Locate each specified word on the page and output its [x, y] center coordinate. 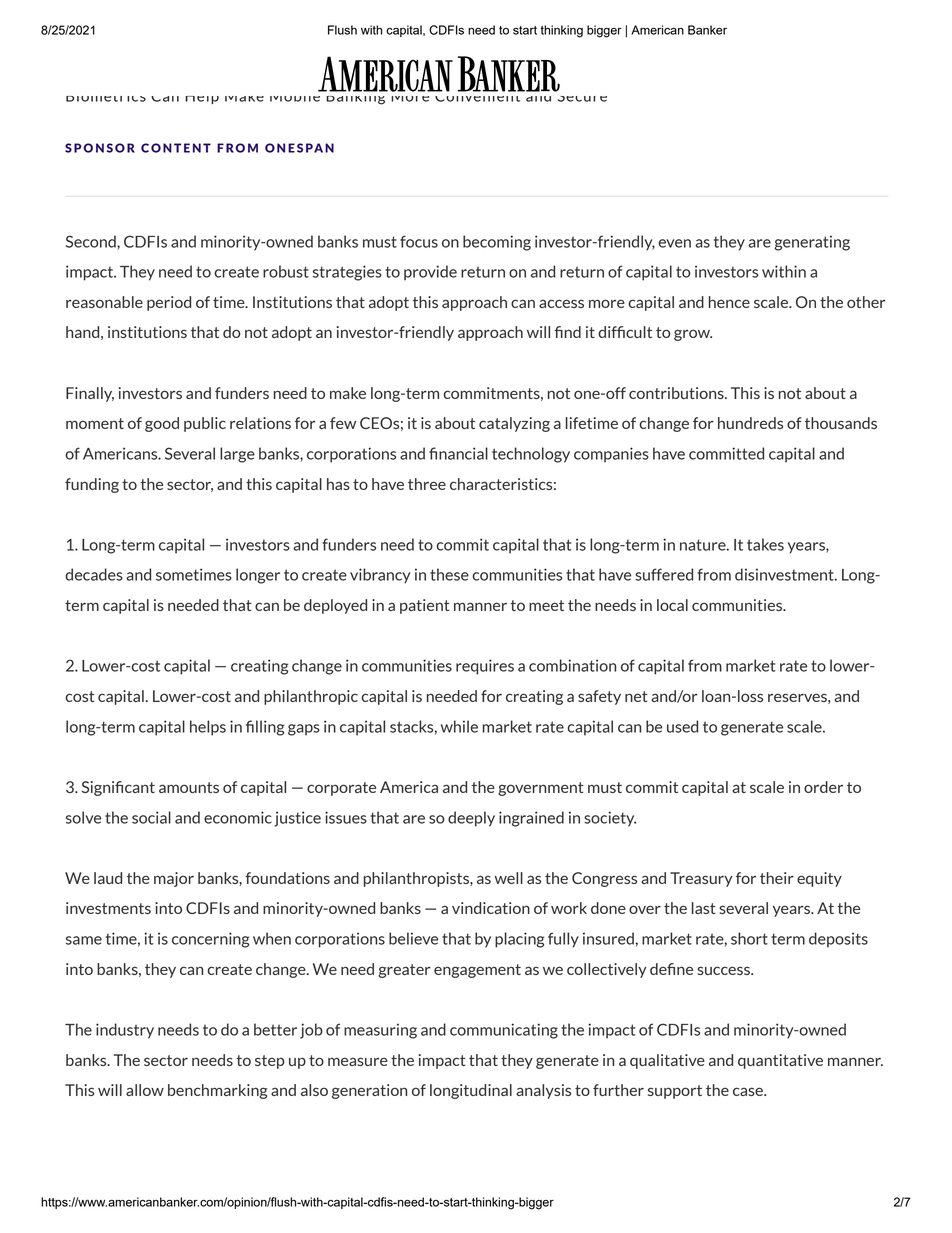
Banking [356, 96]
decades [94, 574]
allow [145, 1090]
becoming [497, 243]
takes [765, 544]
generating [812, 243]
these [449, 574]
